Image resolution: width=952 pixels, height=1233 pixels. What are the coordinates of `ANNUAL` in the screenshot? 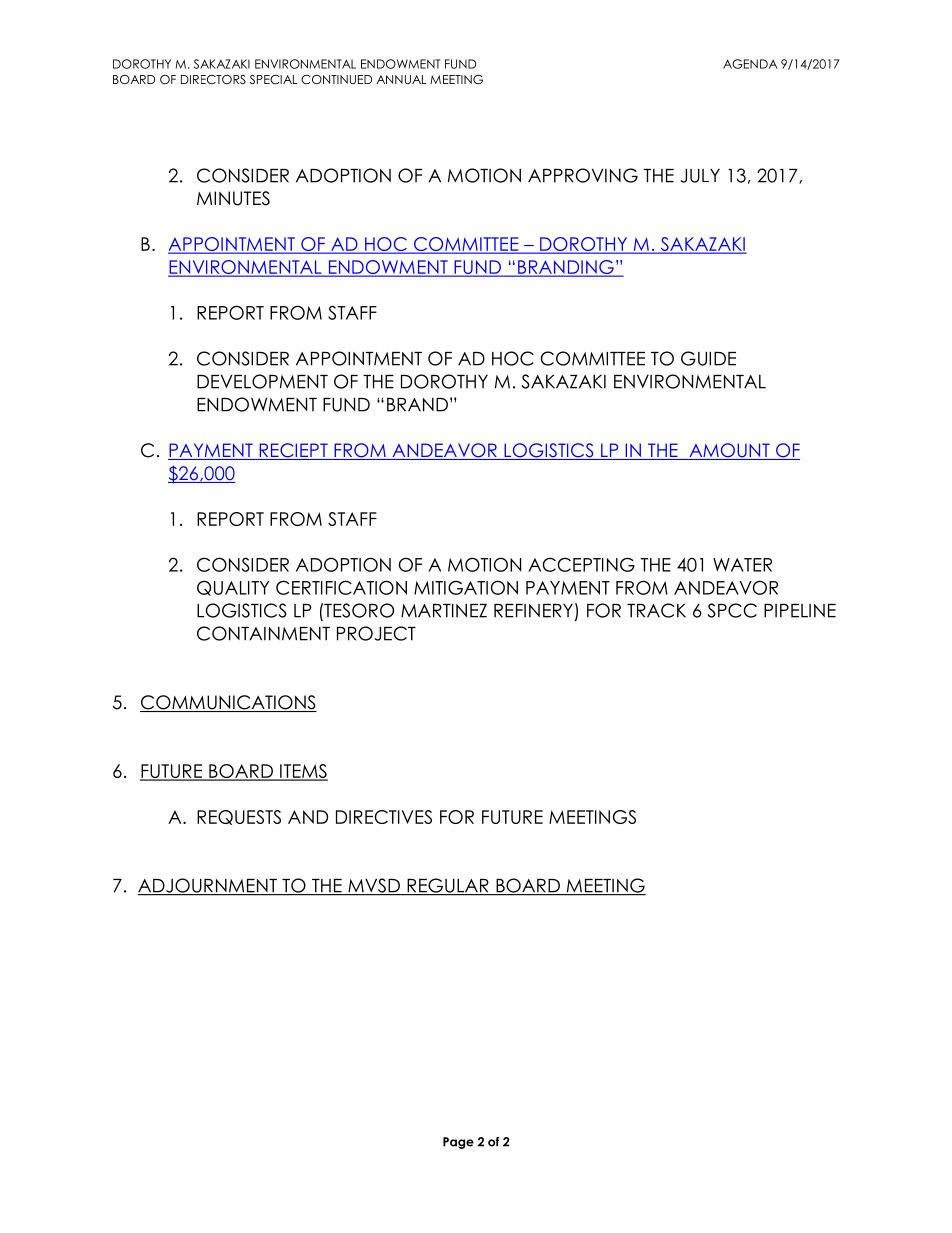 It's located at (401, 79).
